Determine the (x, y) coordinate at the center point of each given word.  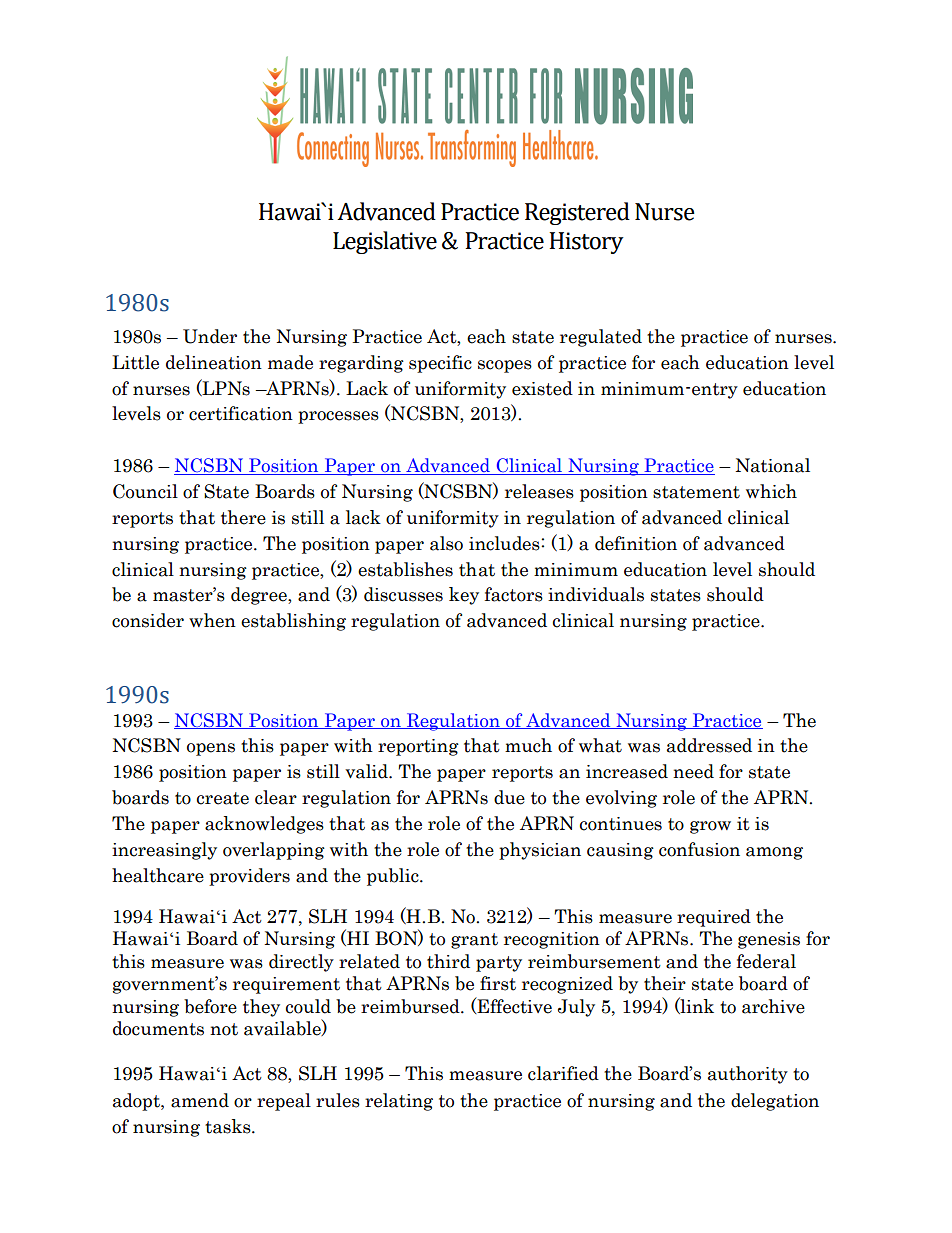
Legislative (385, 242)
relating (399, 1102)
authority (748, 1075)
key (464, 596)
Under (210, 336)
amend (200, 1100)
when (212, 620)
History (586, 243)
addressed (709, 745)
